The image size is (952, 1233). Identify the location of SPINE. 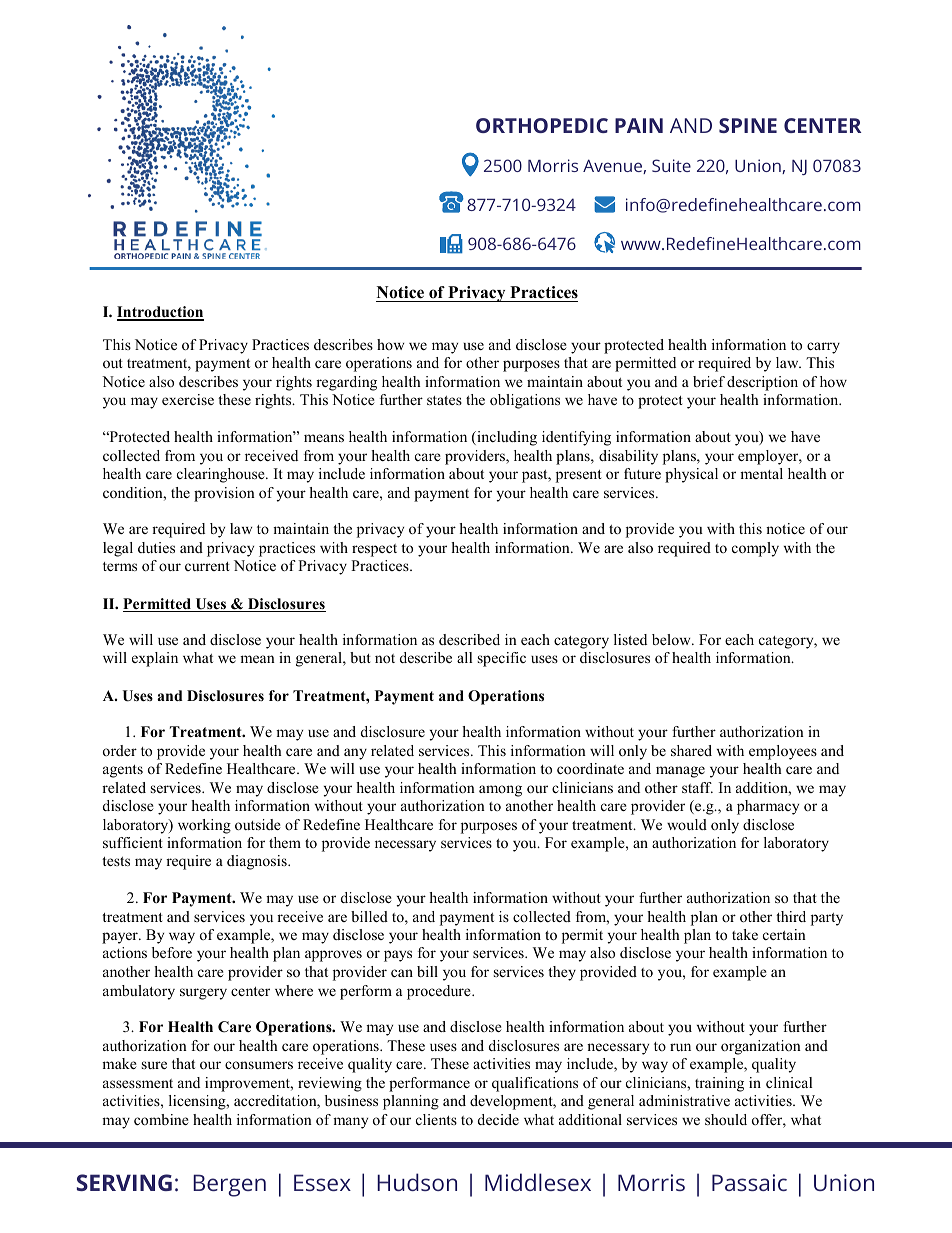
(748, 125).
